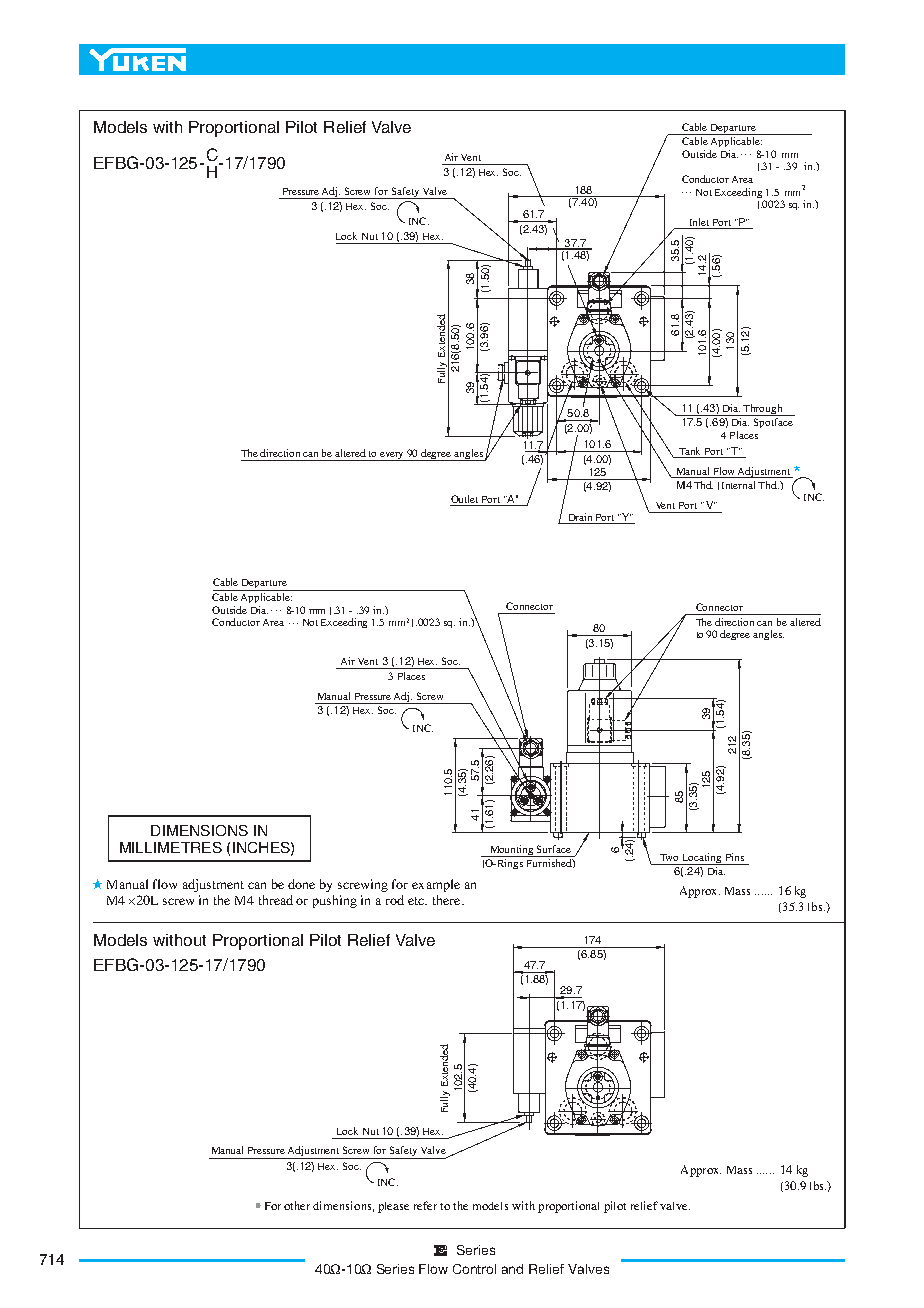 This page has width=924, height=1308. What do you see at coordinates (297, 1205) in the page?
I see `other` at bounding box center [297, 1205].
